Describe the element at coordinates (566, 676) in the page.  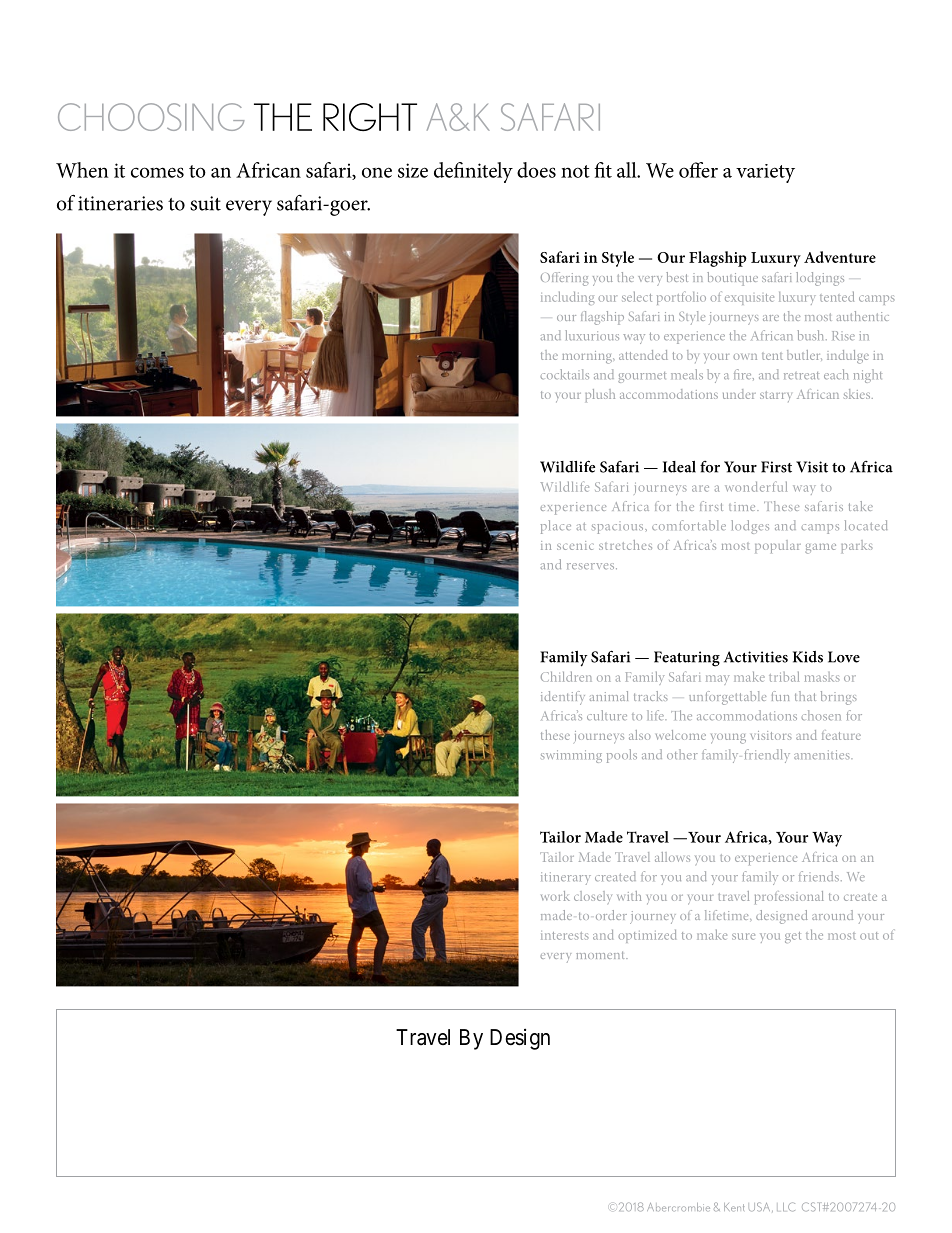
I see `Children` at that location.
